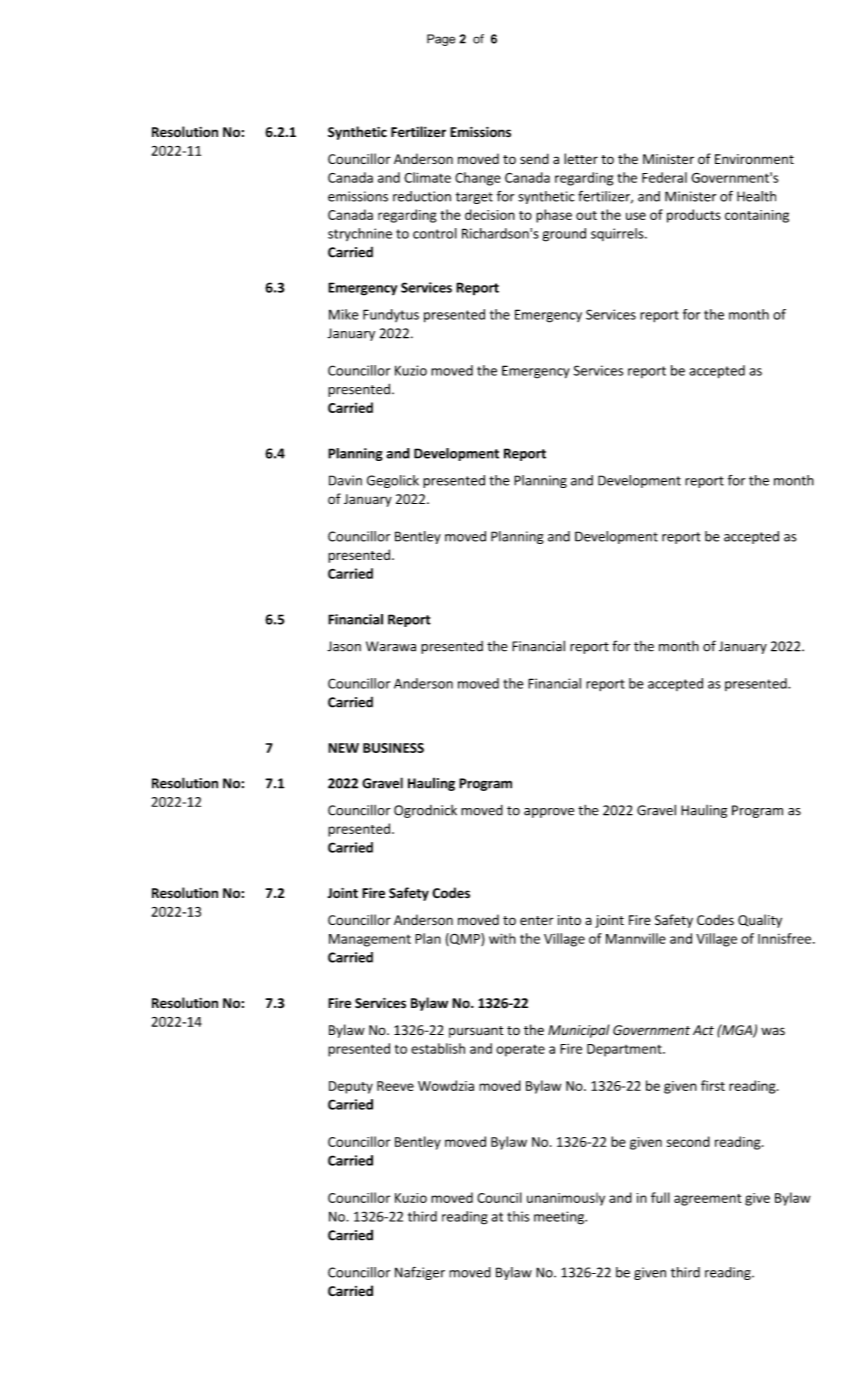 Image resolution: width=849 pixels, height=1400 pixels. Describe the element at coordinates (344, 314) in the document. I see `Mike` at that location.
